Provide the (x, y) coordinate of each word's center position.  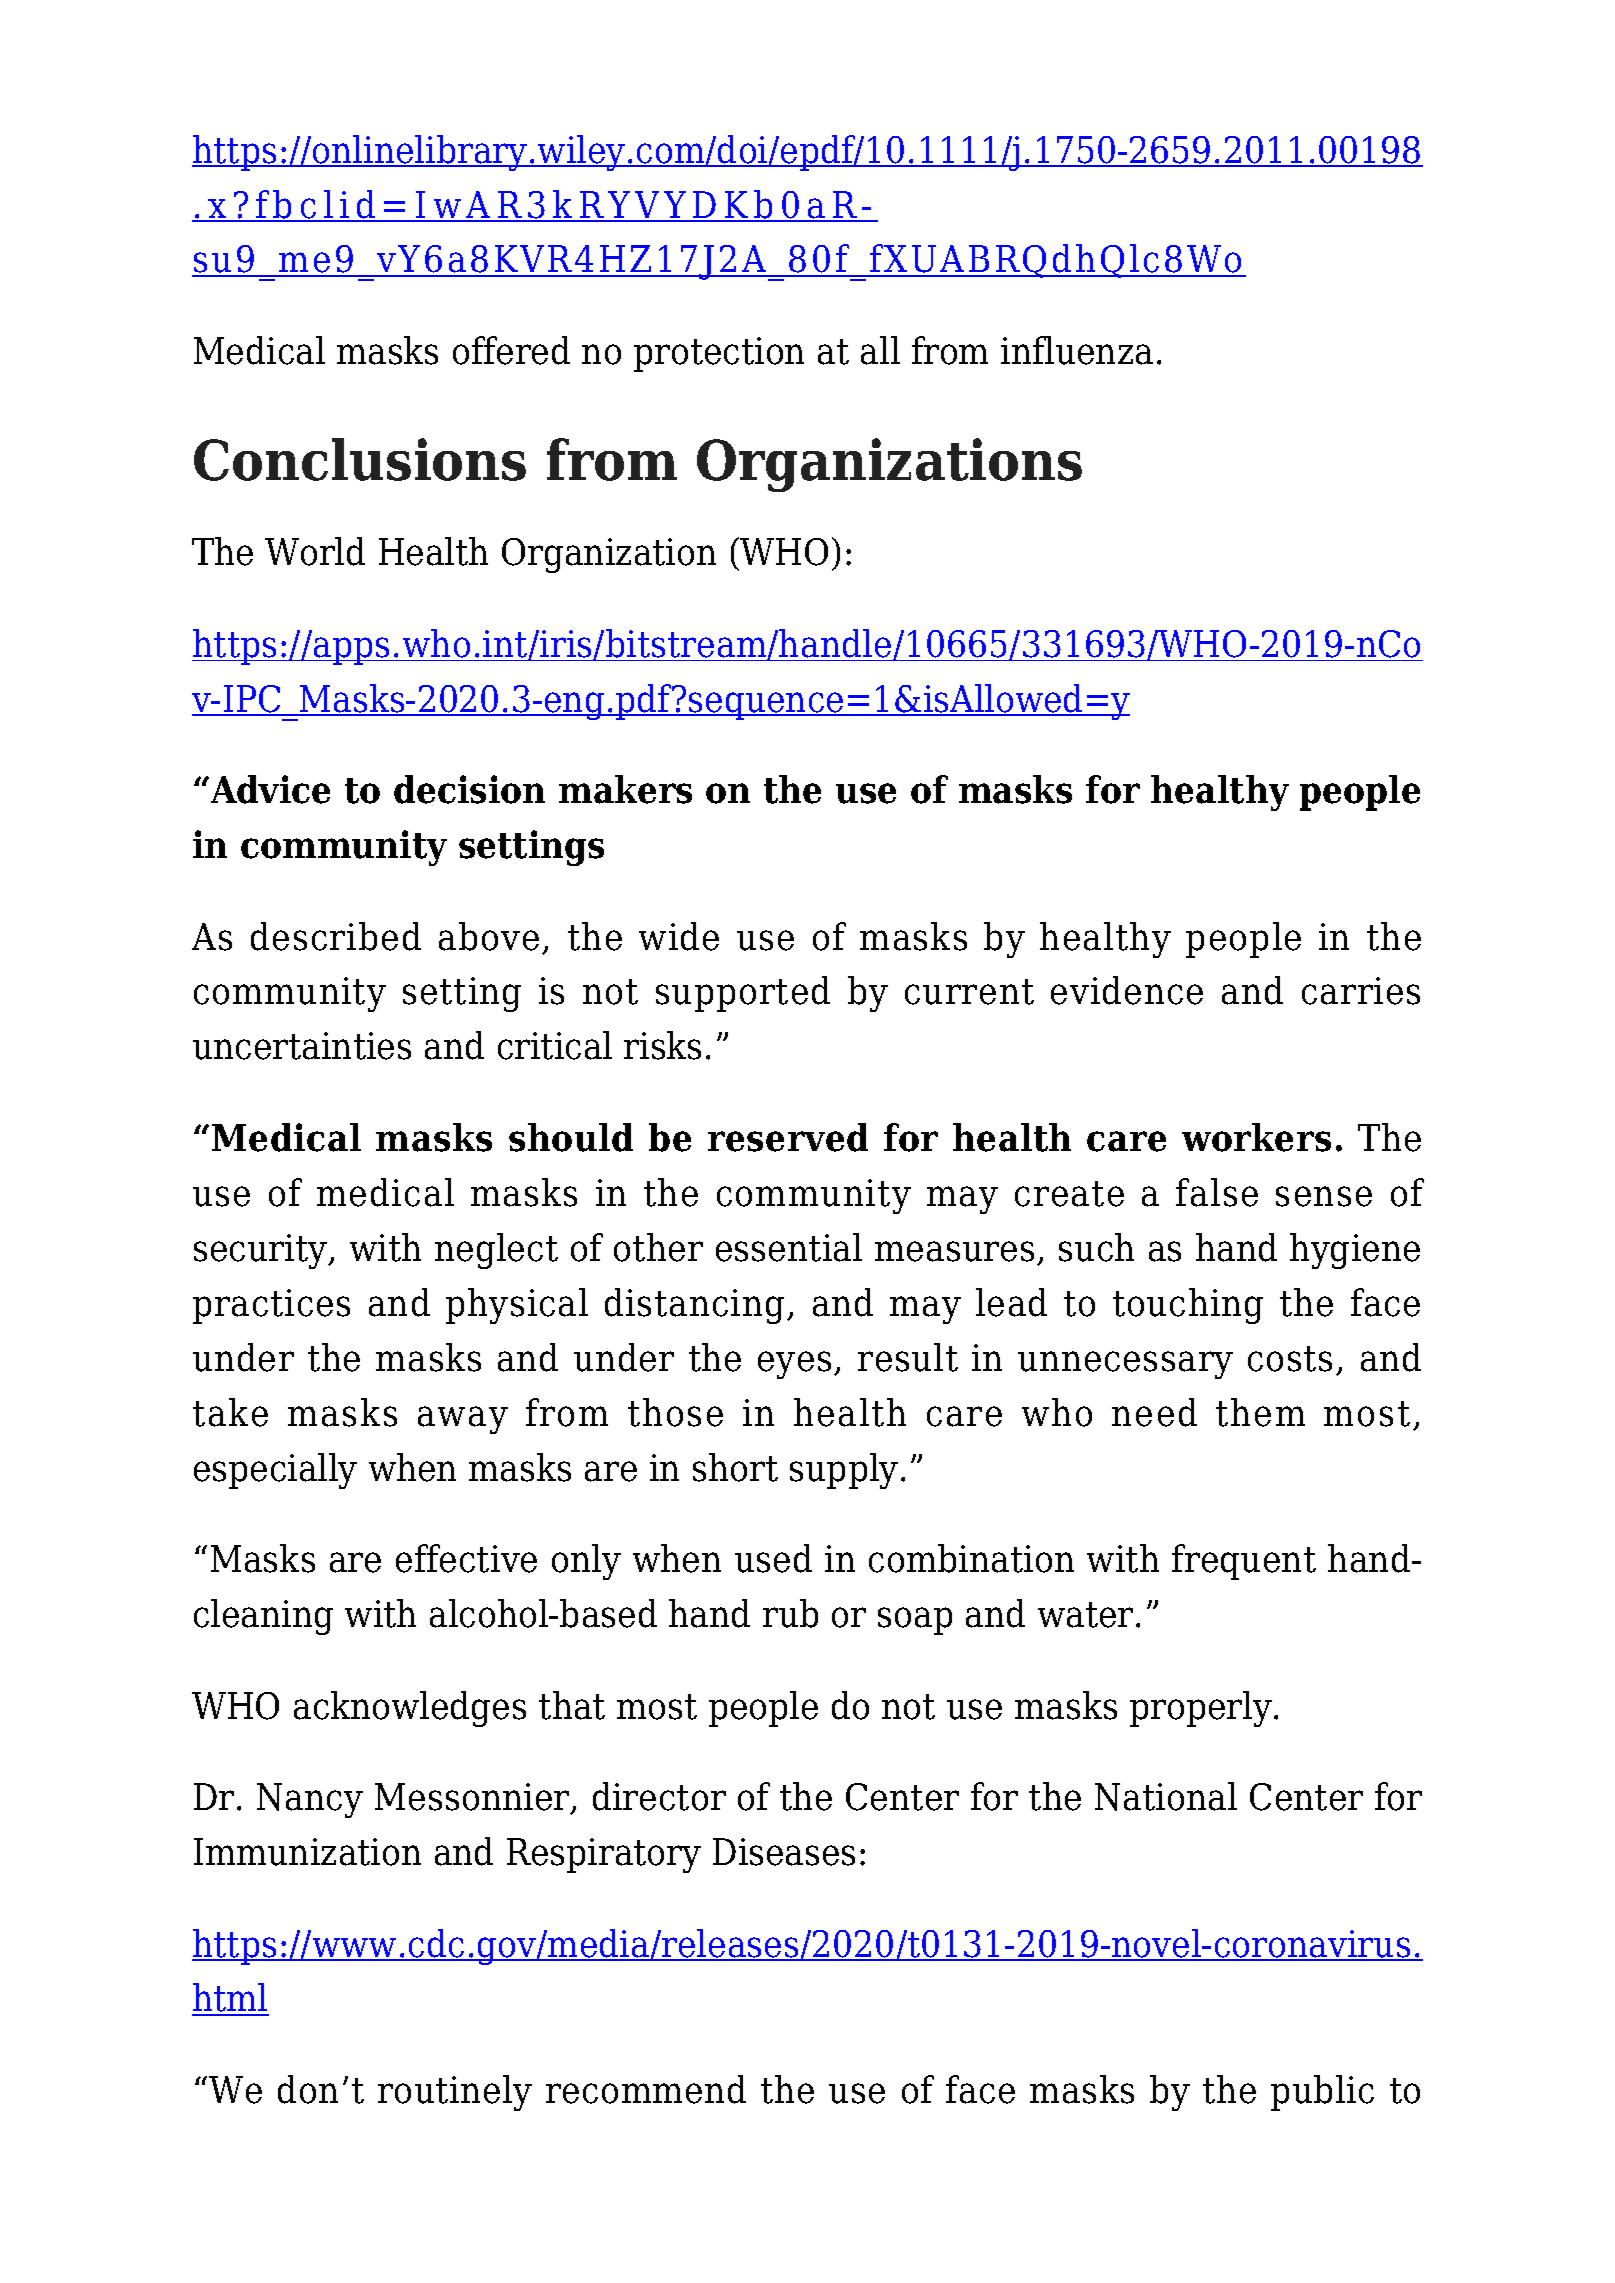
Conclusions (360, 459)
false (1217, 1192)
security (262, 1251)
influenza (1077, 350)
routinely (455, 2093)
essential (789, 1247)
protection (719, 354)
